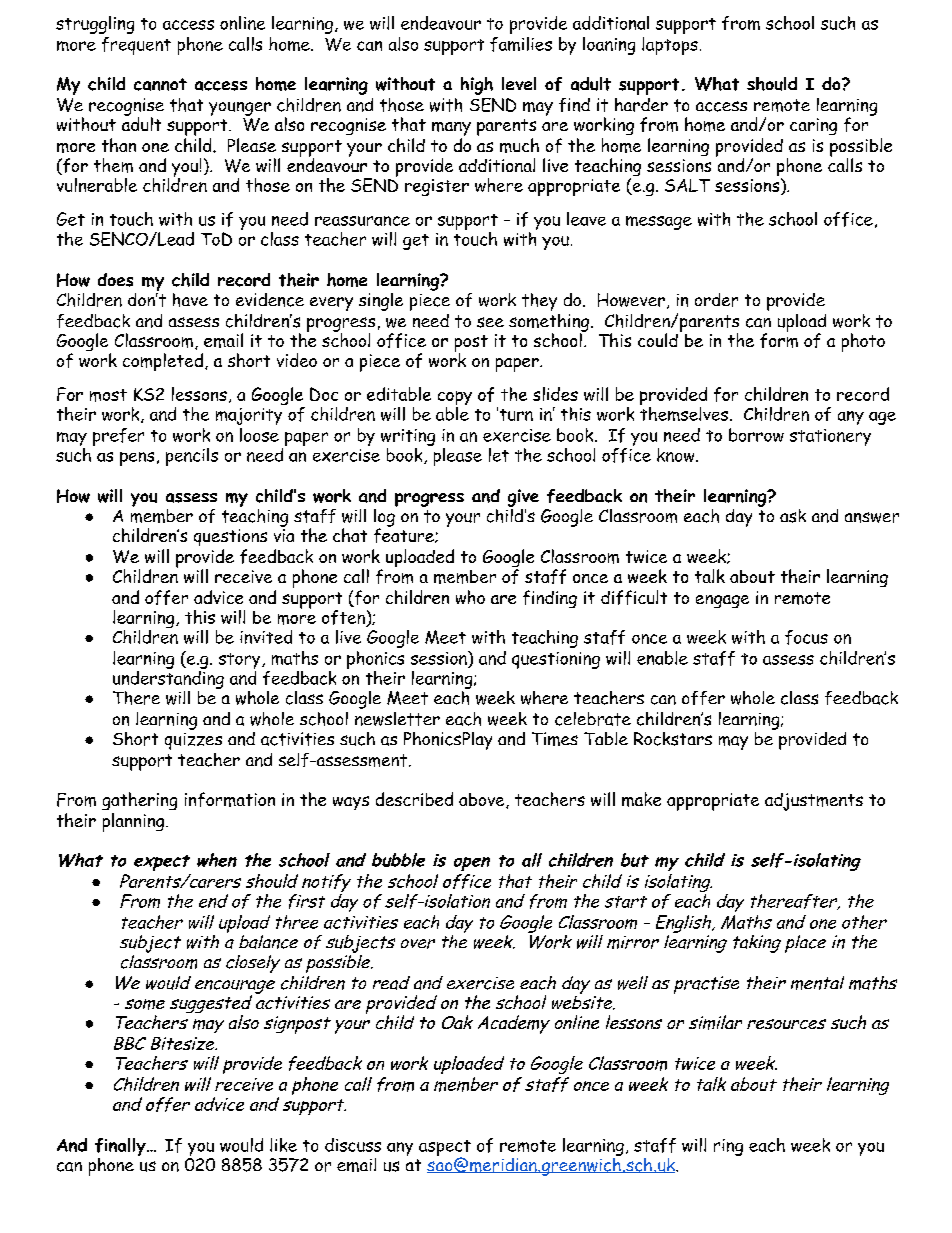 The height and width of the screenshot is (1233, 952). Describe the element at coordinates (160, 84) in the screenshot. I see `cannot` at that location.
